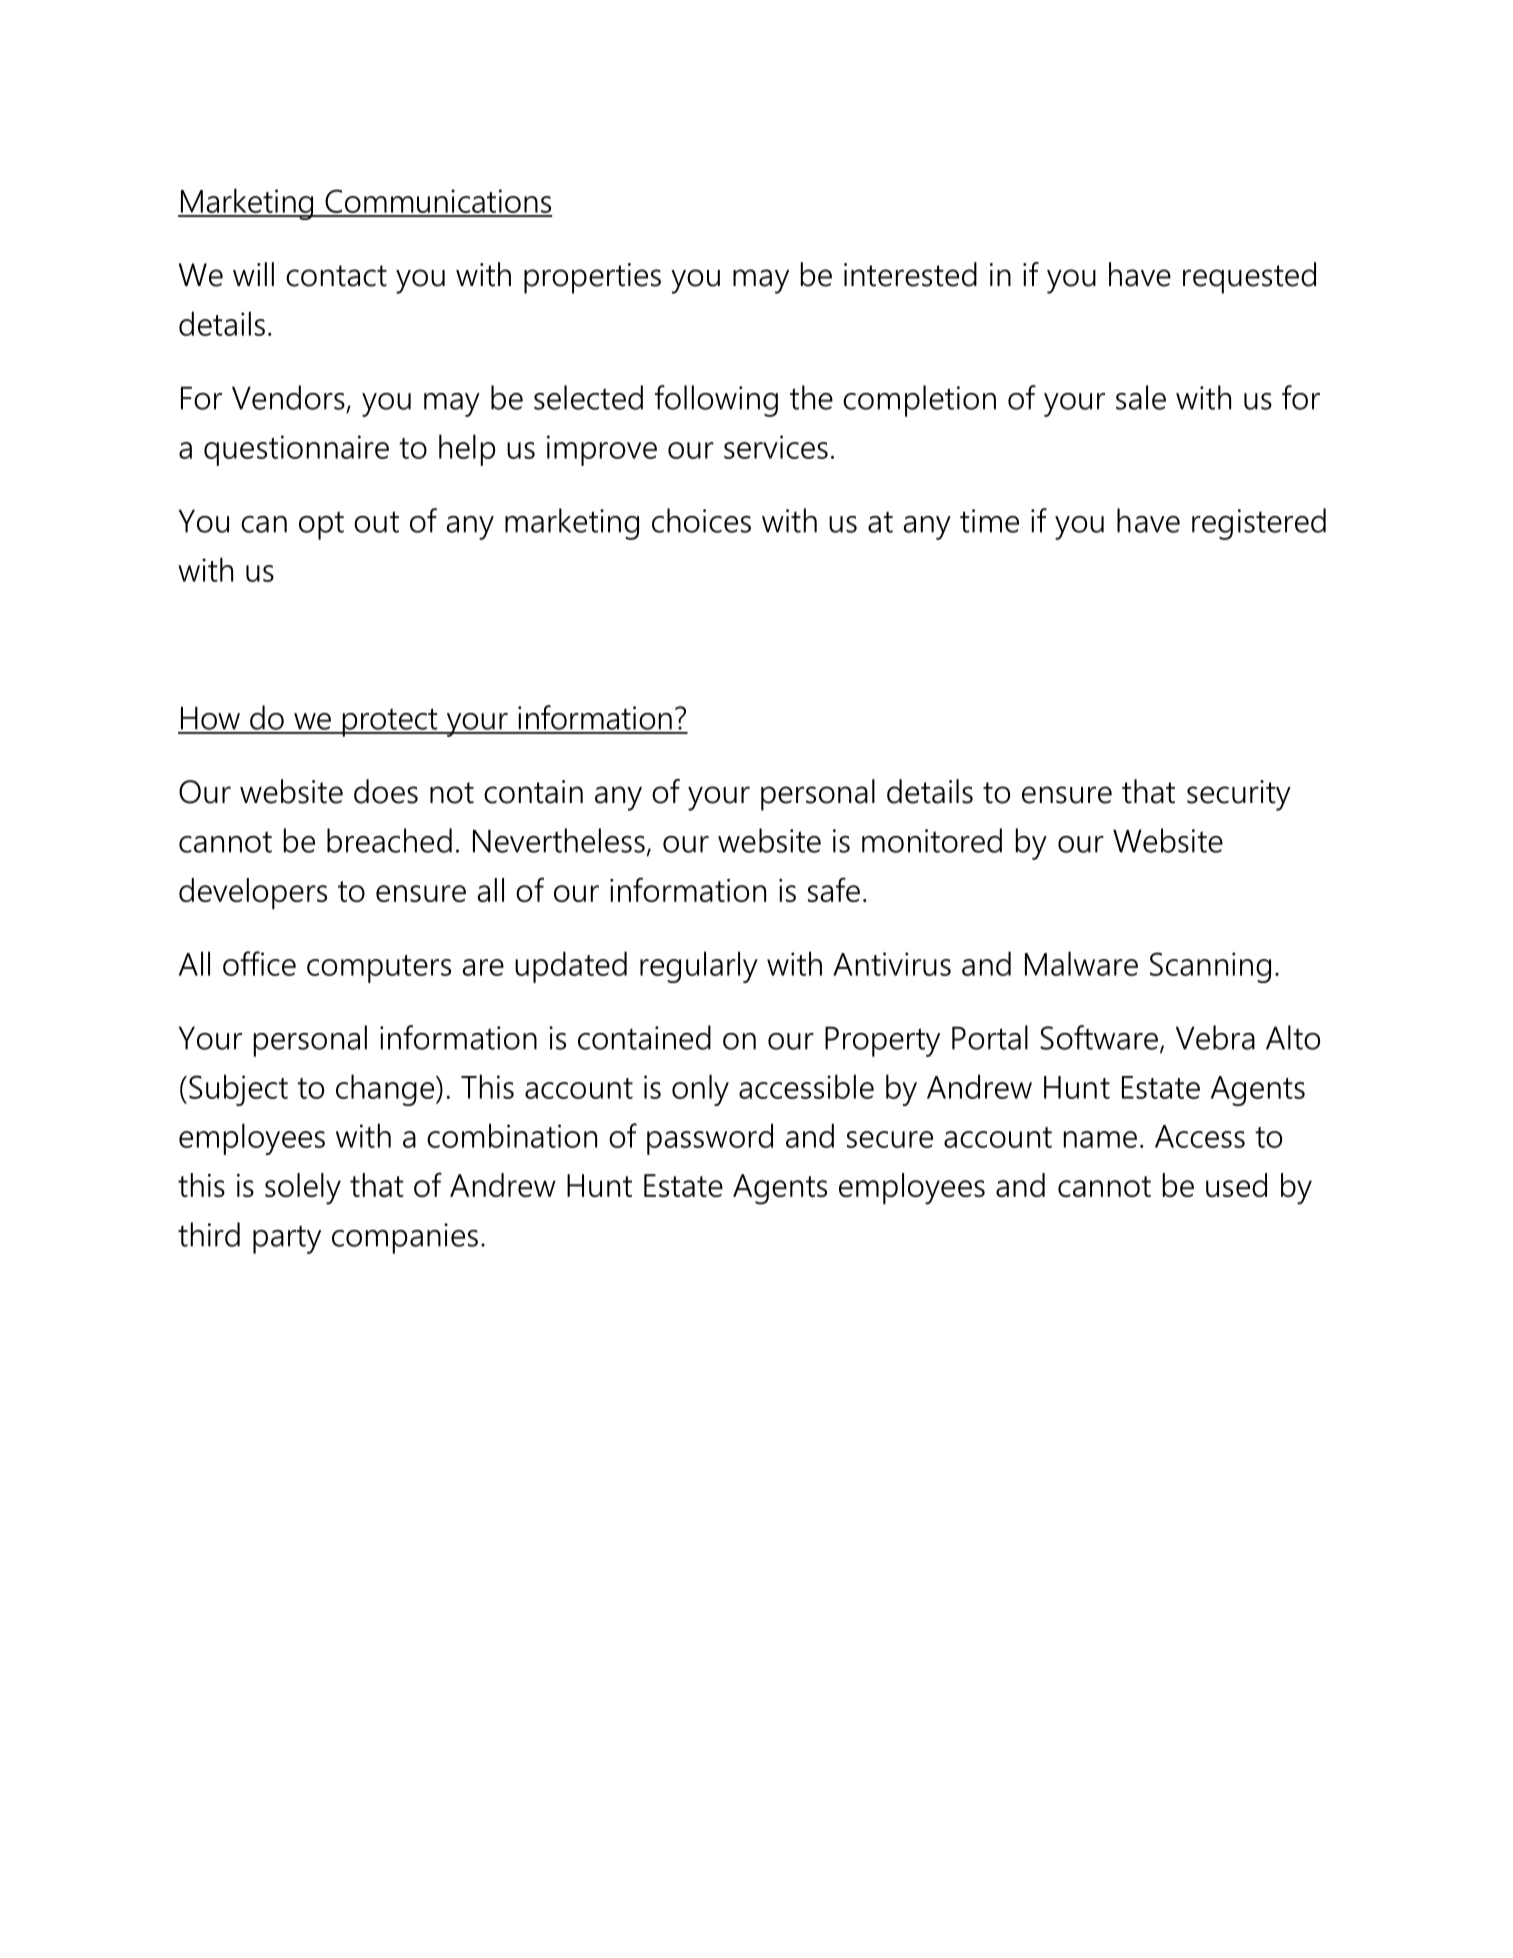 Image resolution: width=1513 pixels, height=1958 pixels. Describe the element at coordinates (336, 276) in the image. I see `contact` at that location.
